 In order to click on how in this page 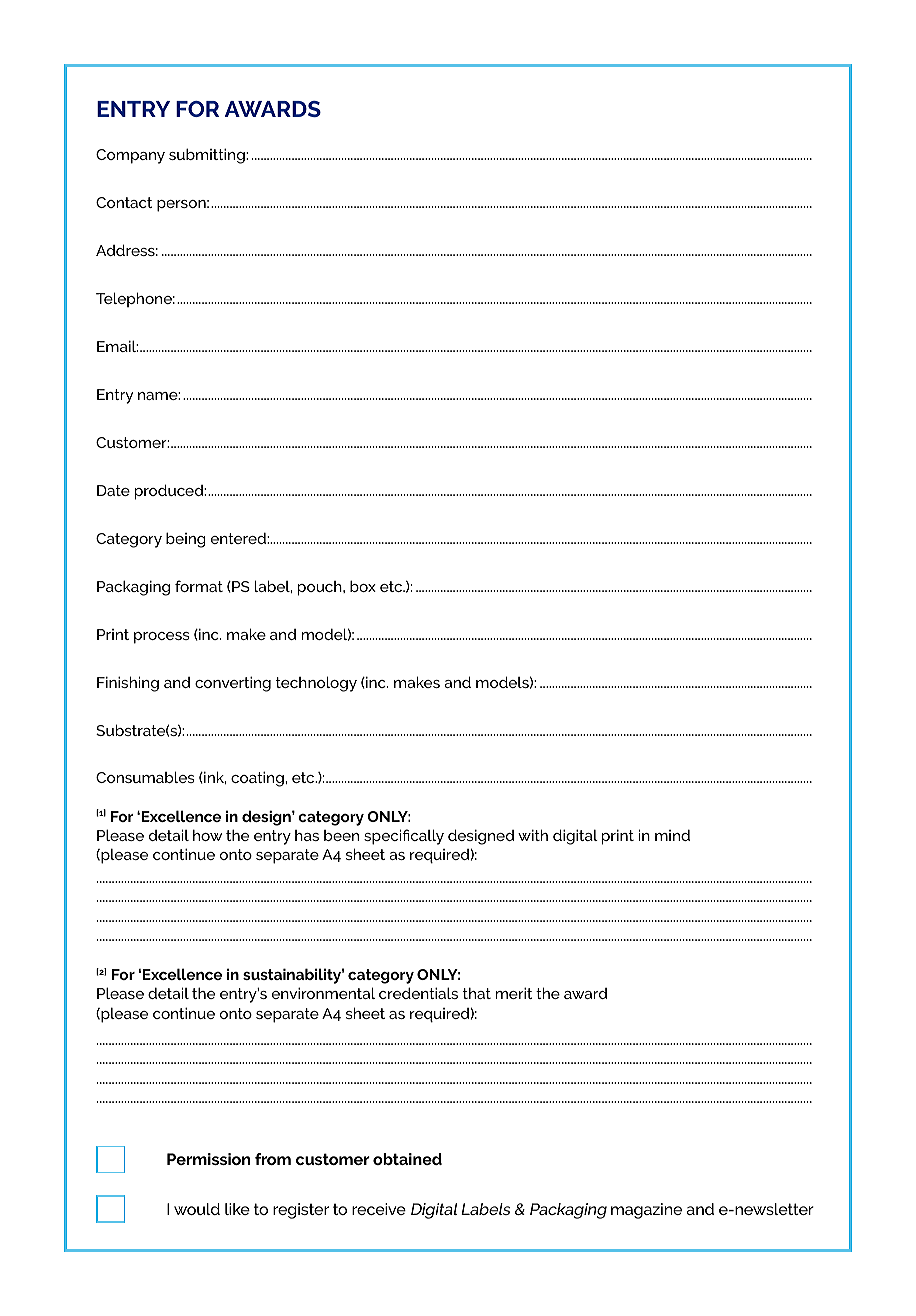, I will do `click(208, 835)`.
